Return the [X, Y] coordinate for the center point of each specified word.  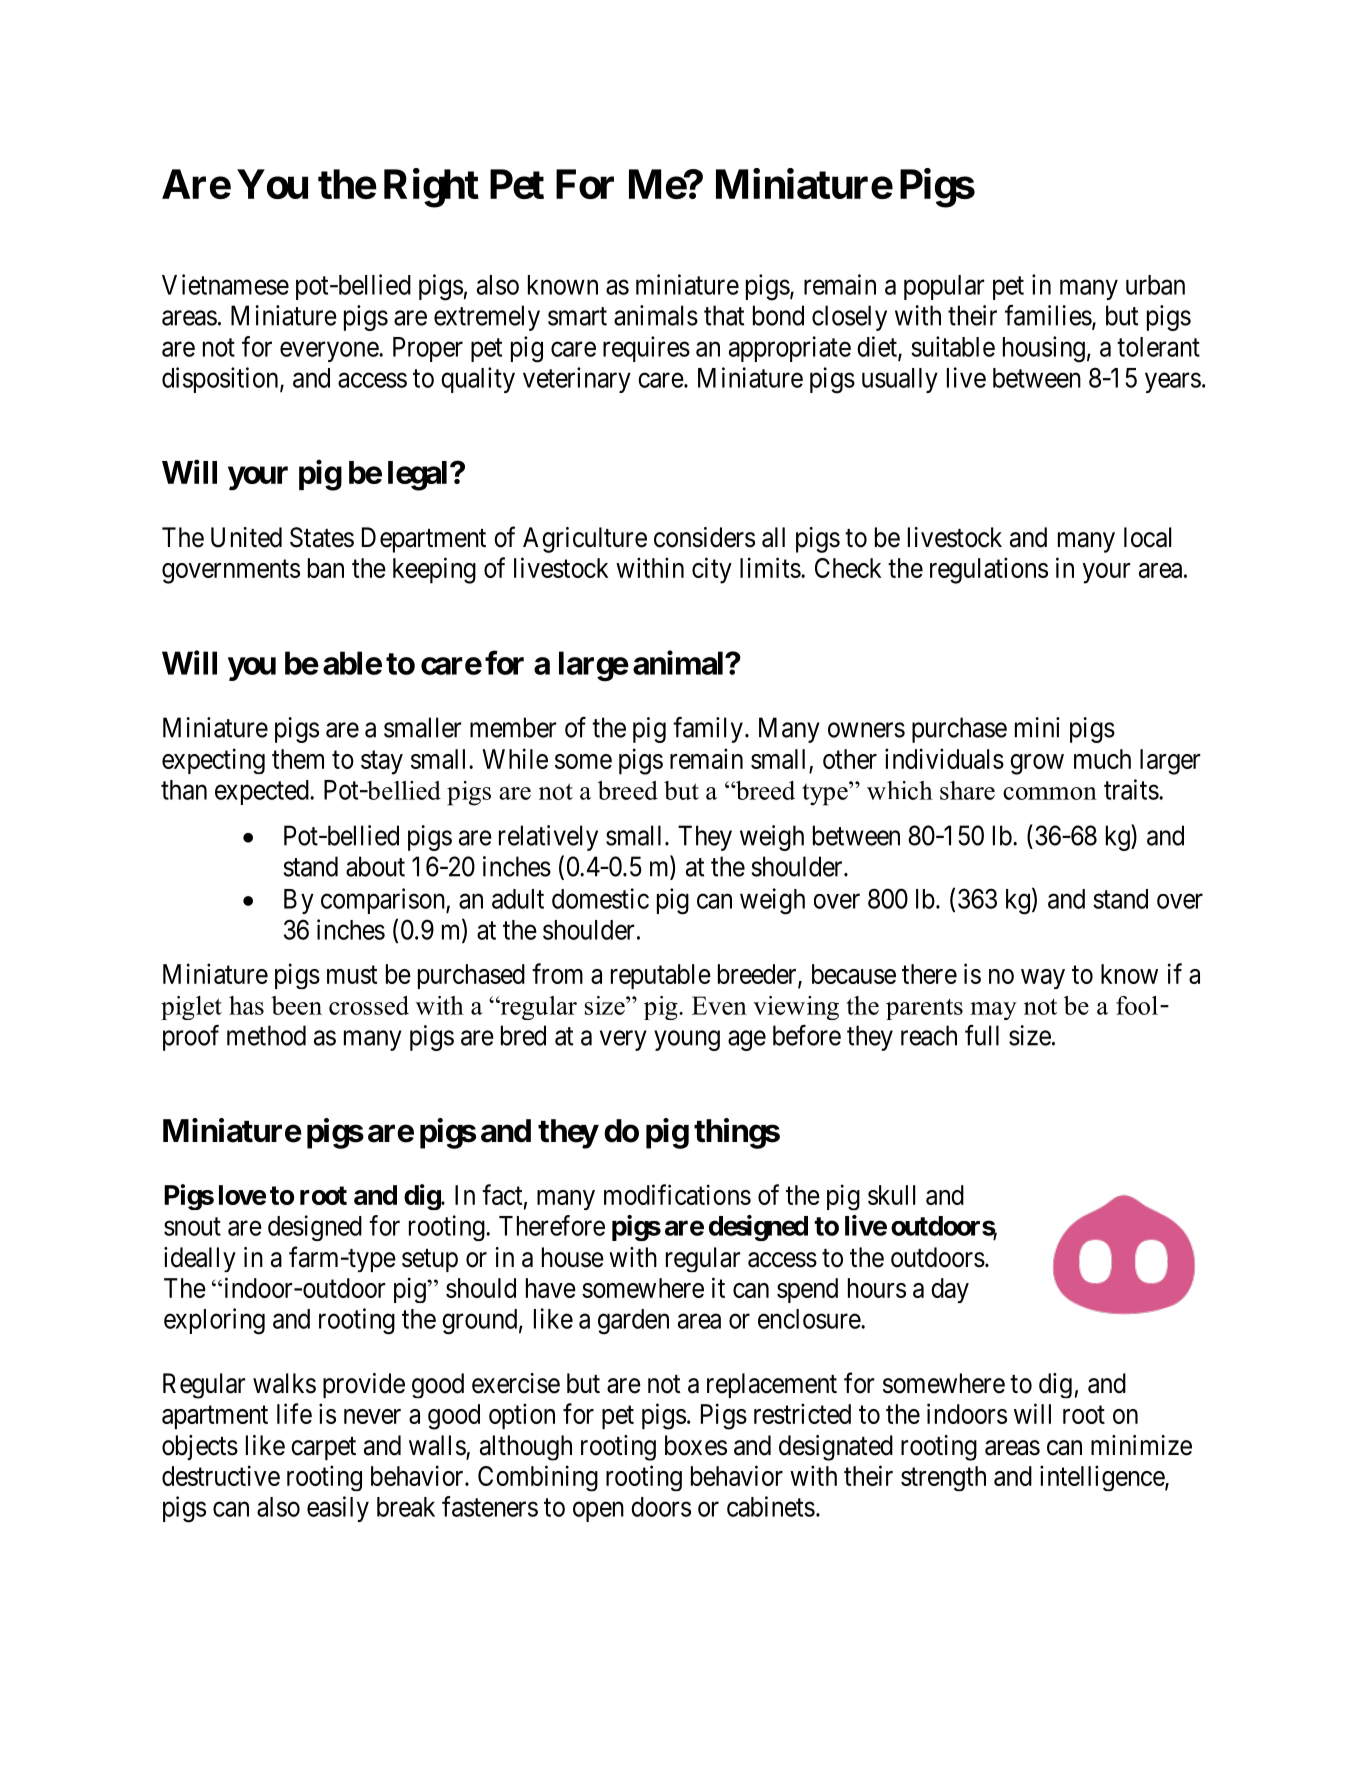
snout [192, 1227]
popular [944, 287]
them [298, 759]
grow [1037, 764]
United [246, 537]
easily [338, 1509]
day [950, 1290]
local [1147, 537]
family [708, 730]
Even [719, 1005]
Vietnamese [225, 284]
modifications [677, 1194]
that [724, 315]
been [296, 1005]
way [1043, 979]
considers [704, 537]
